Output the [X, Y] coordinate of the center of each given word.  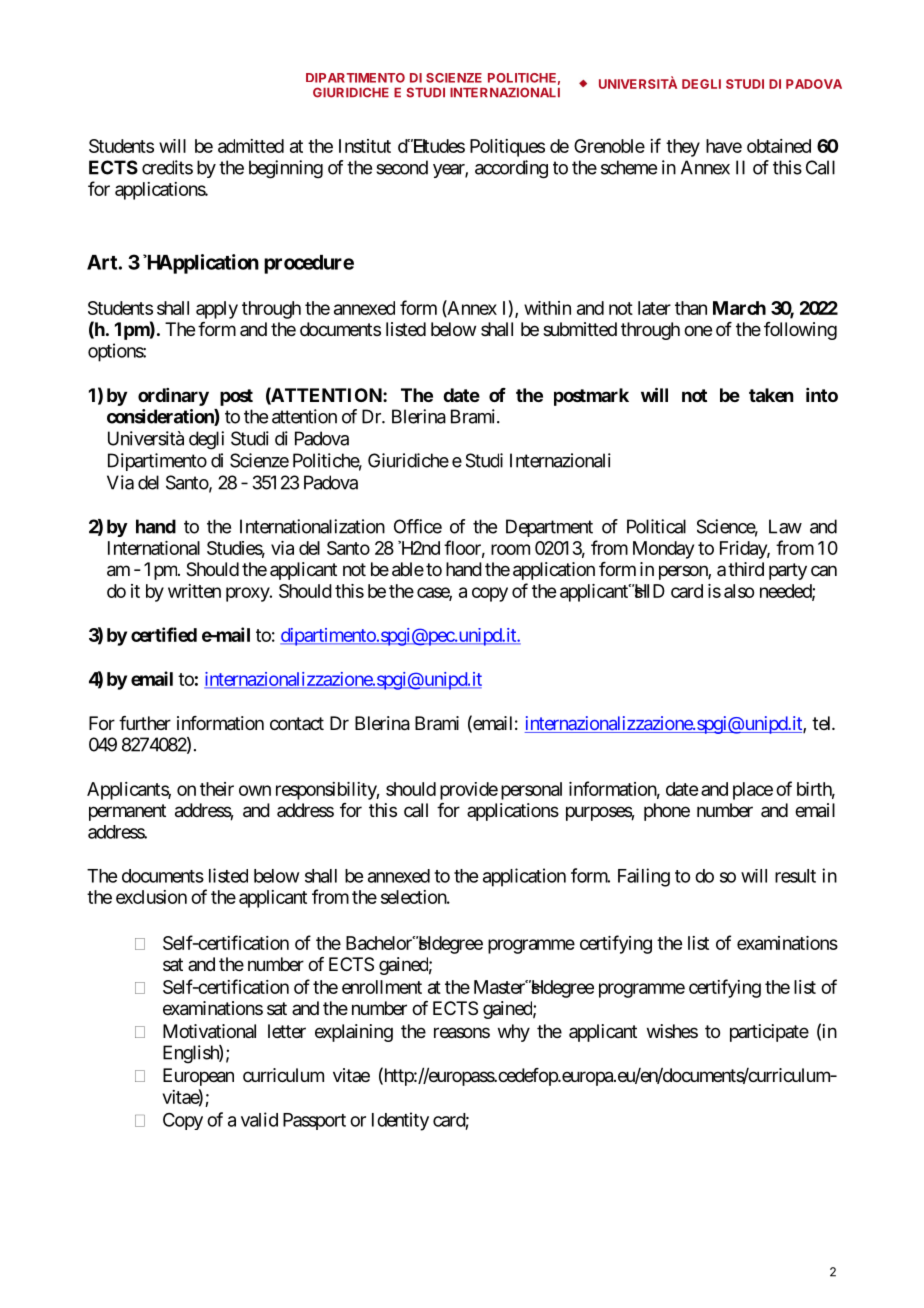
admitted [251, 146]
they [683, 148]
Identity [400, 1121]
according [511, 169]
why [514, 1033]
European [198, 1077]
